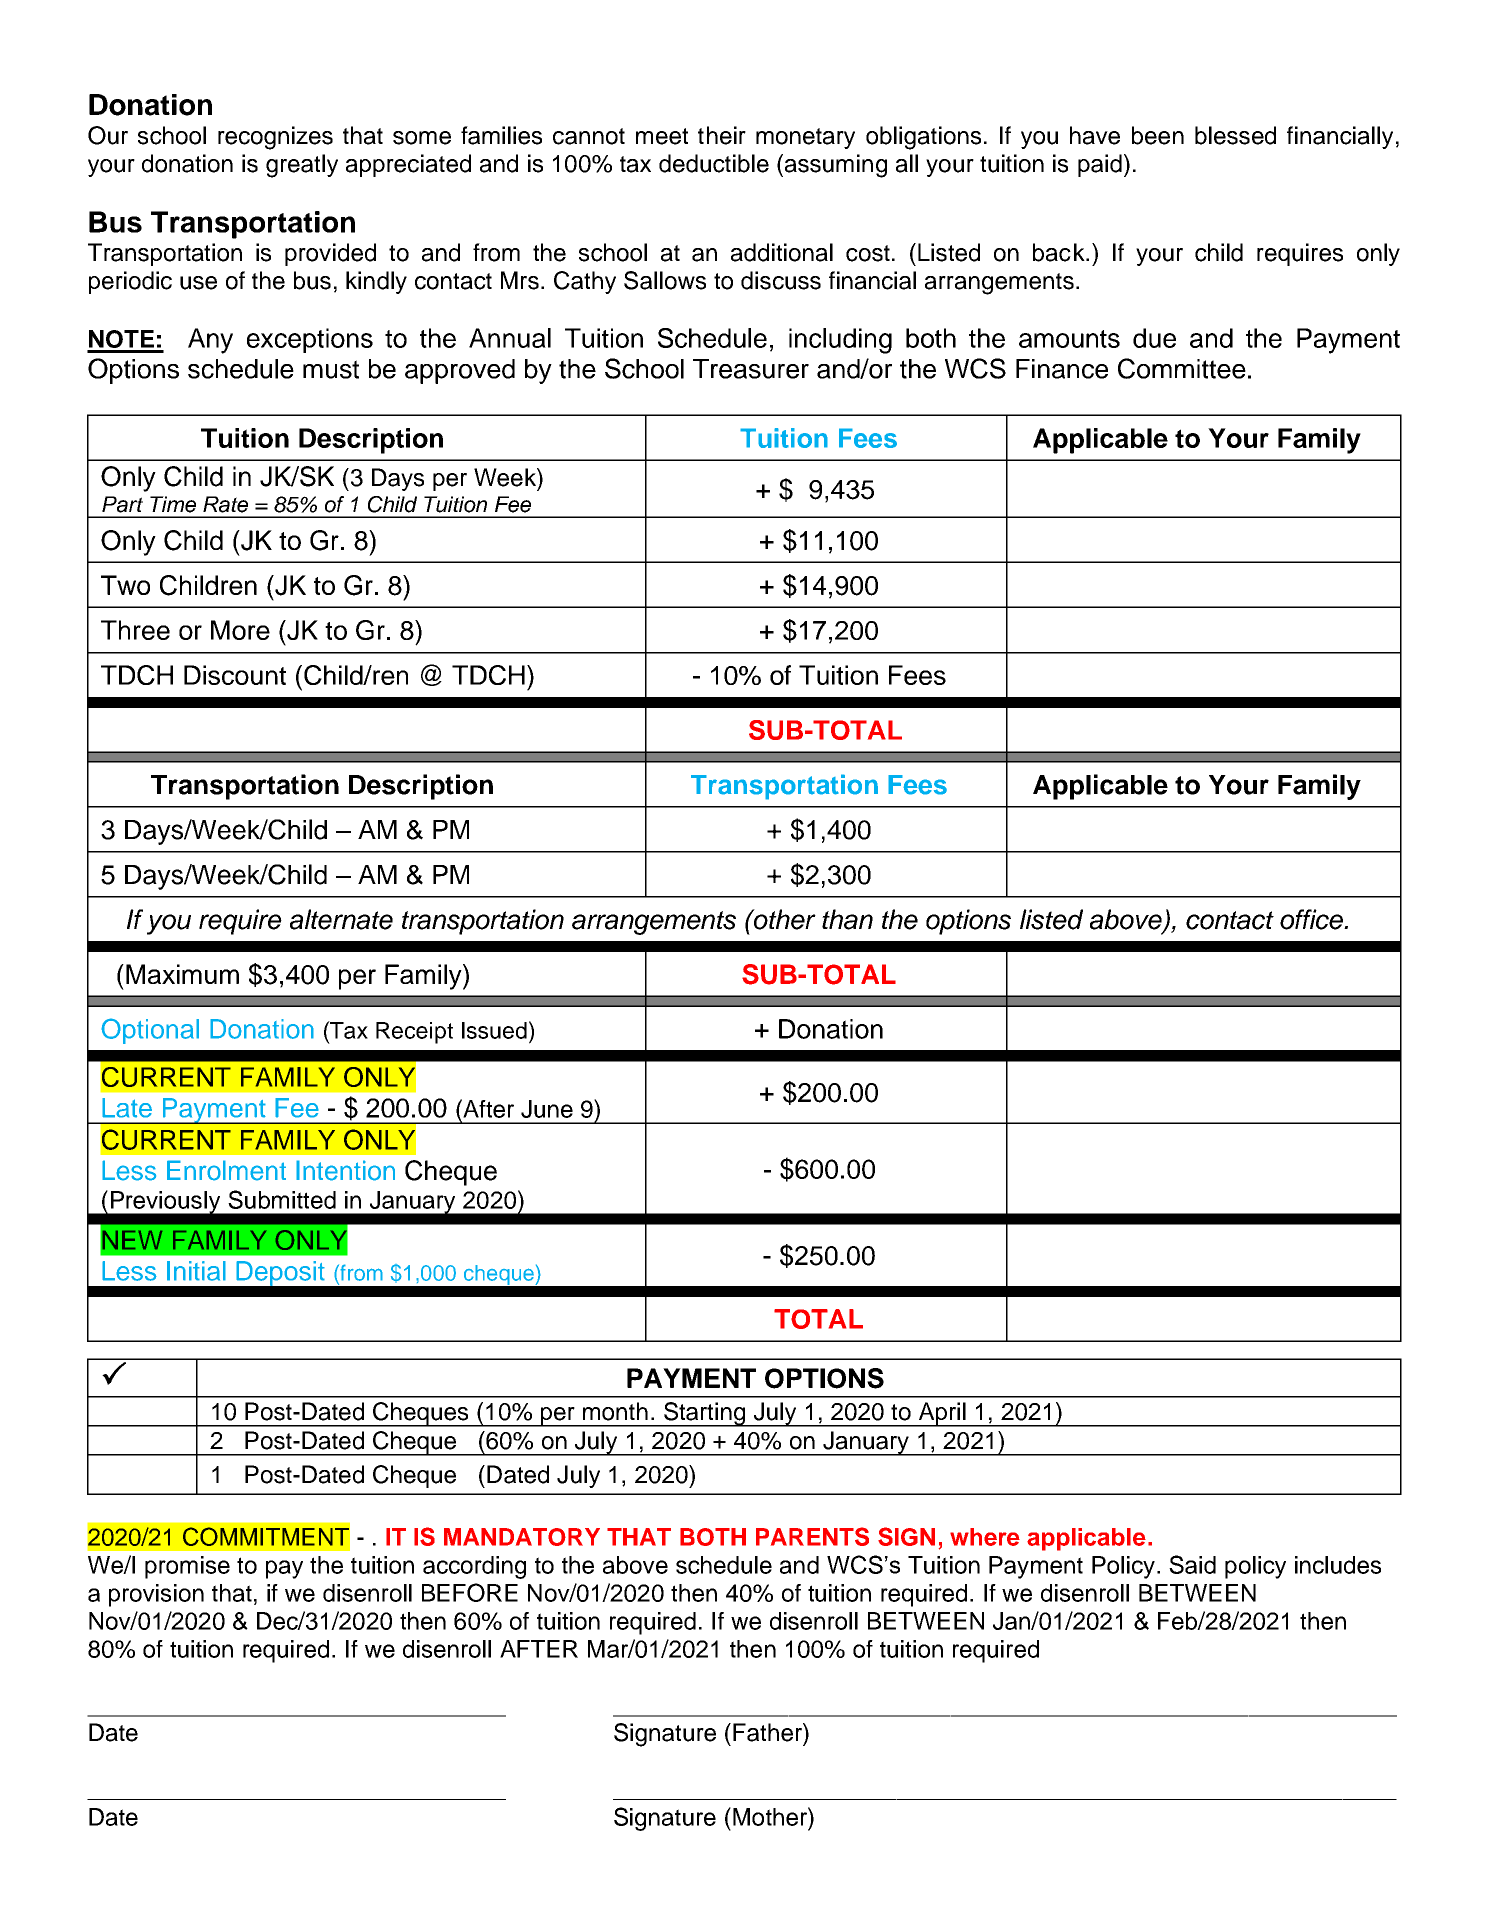 The height and width of the screenshot is (1926, 1488). What do you see at coordinates (1312, 919) in the screenshot?
I see `office` at bounding box center [1312, 919].
